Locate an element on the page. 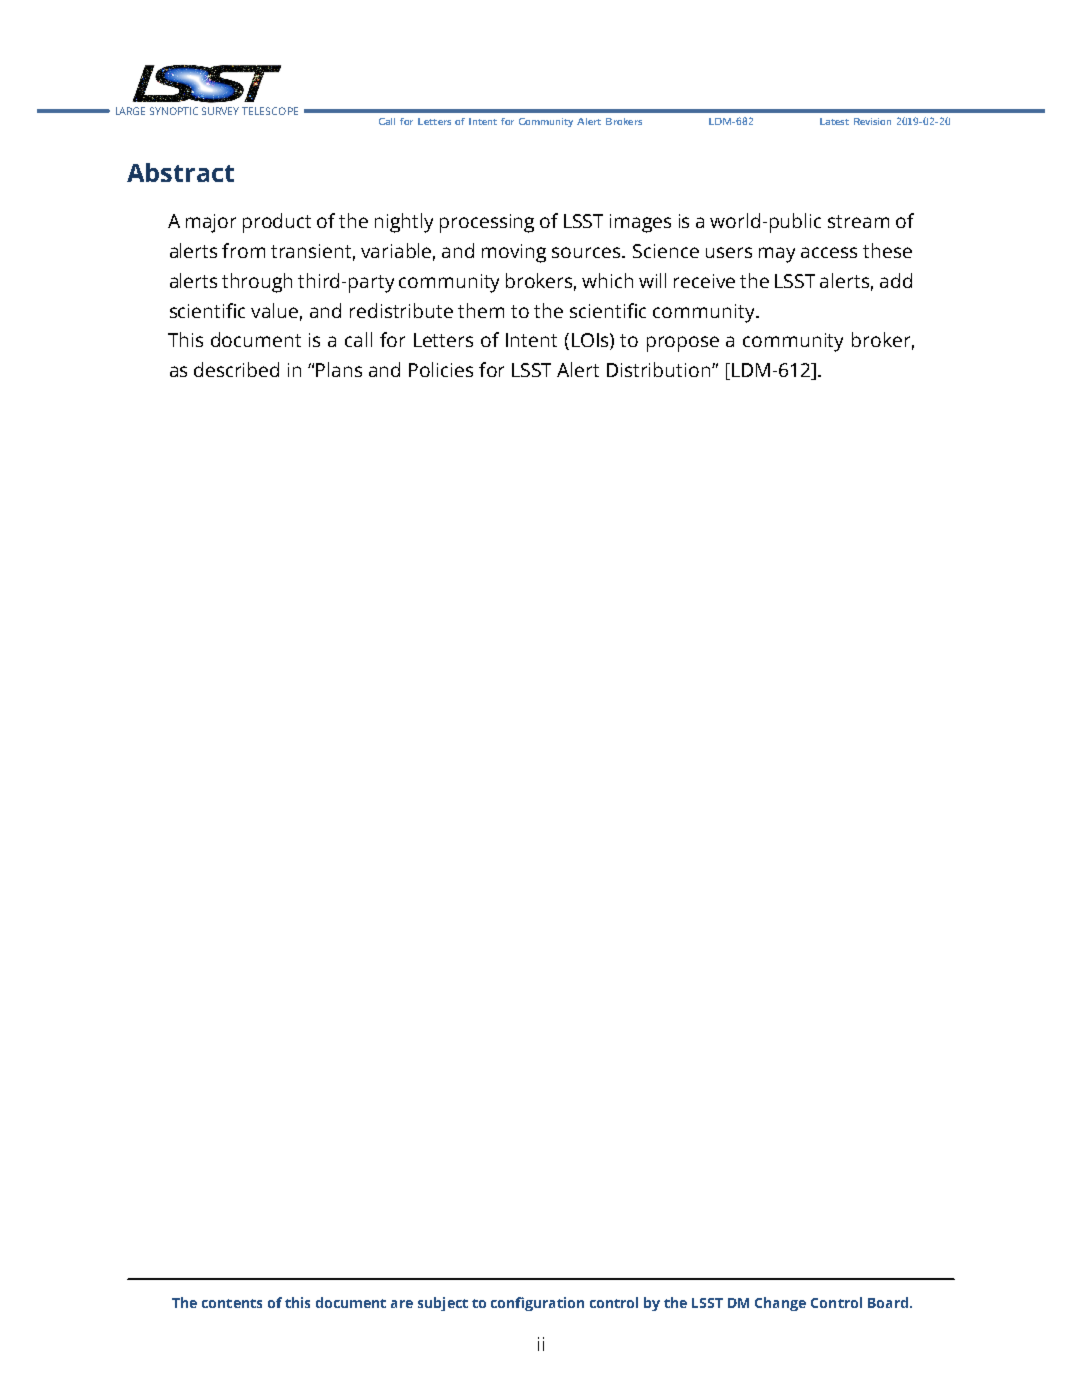  contents is located at coordinates (232, 1303).
